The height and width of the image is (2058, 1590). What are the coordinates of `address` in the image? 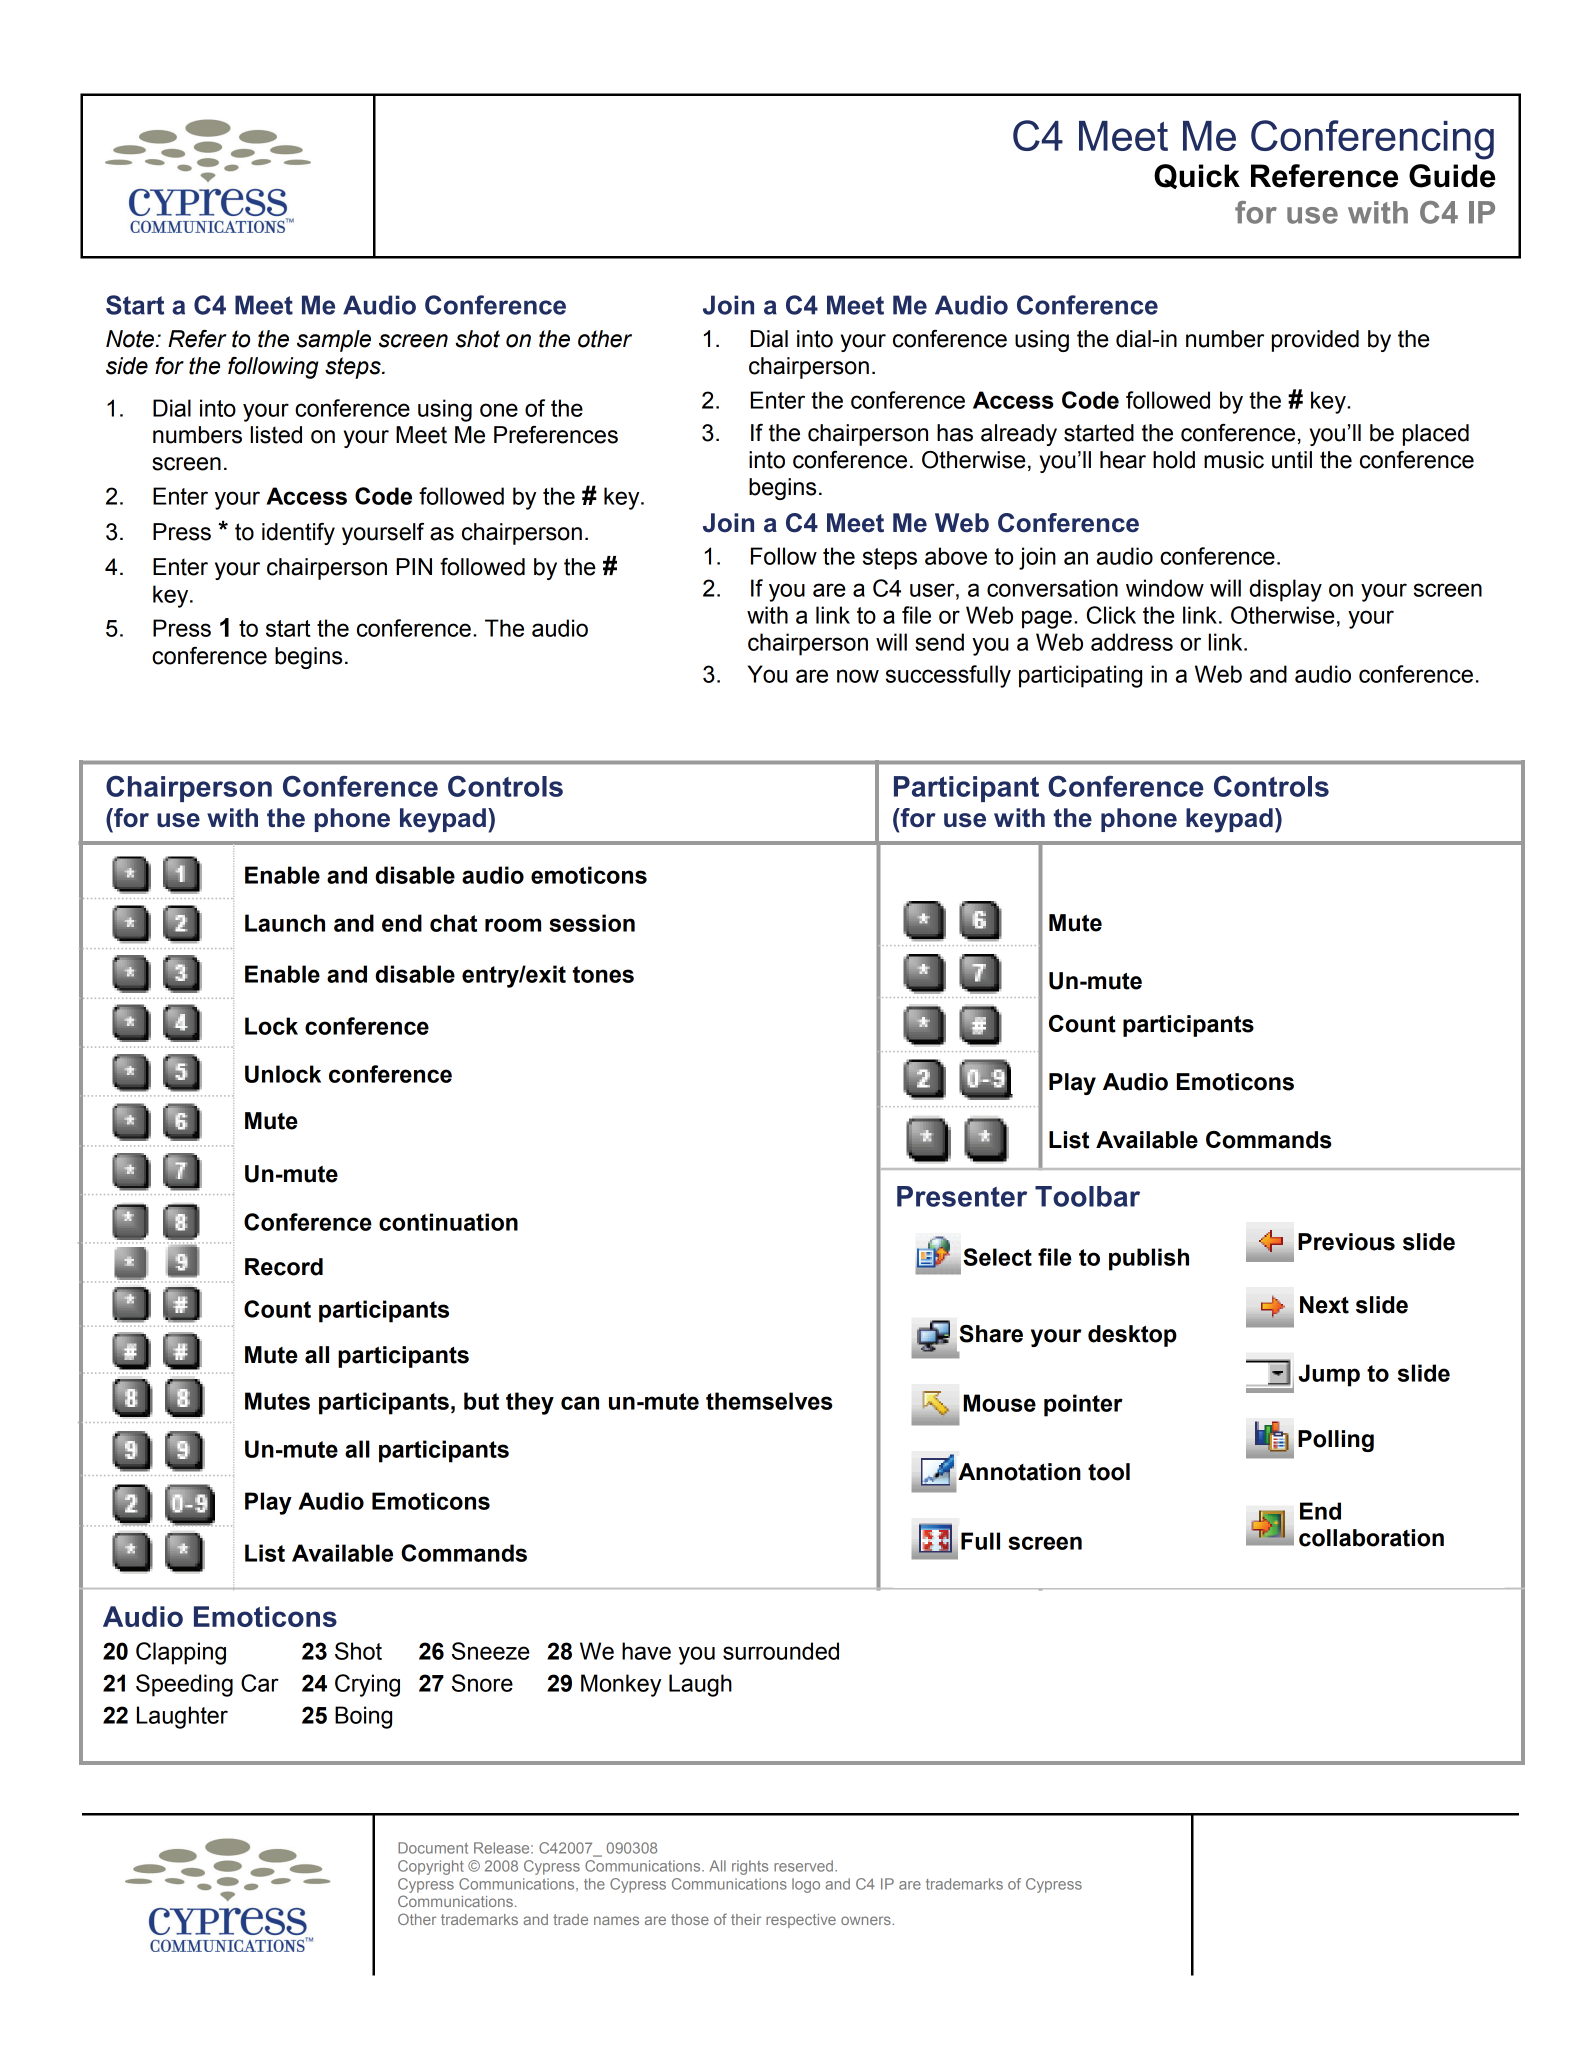 It's located at (1132, 642).
